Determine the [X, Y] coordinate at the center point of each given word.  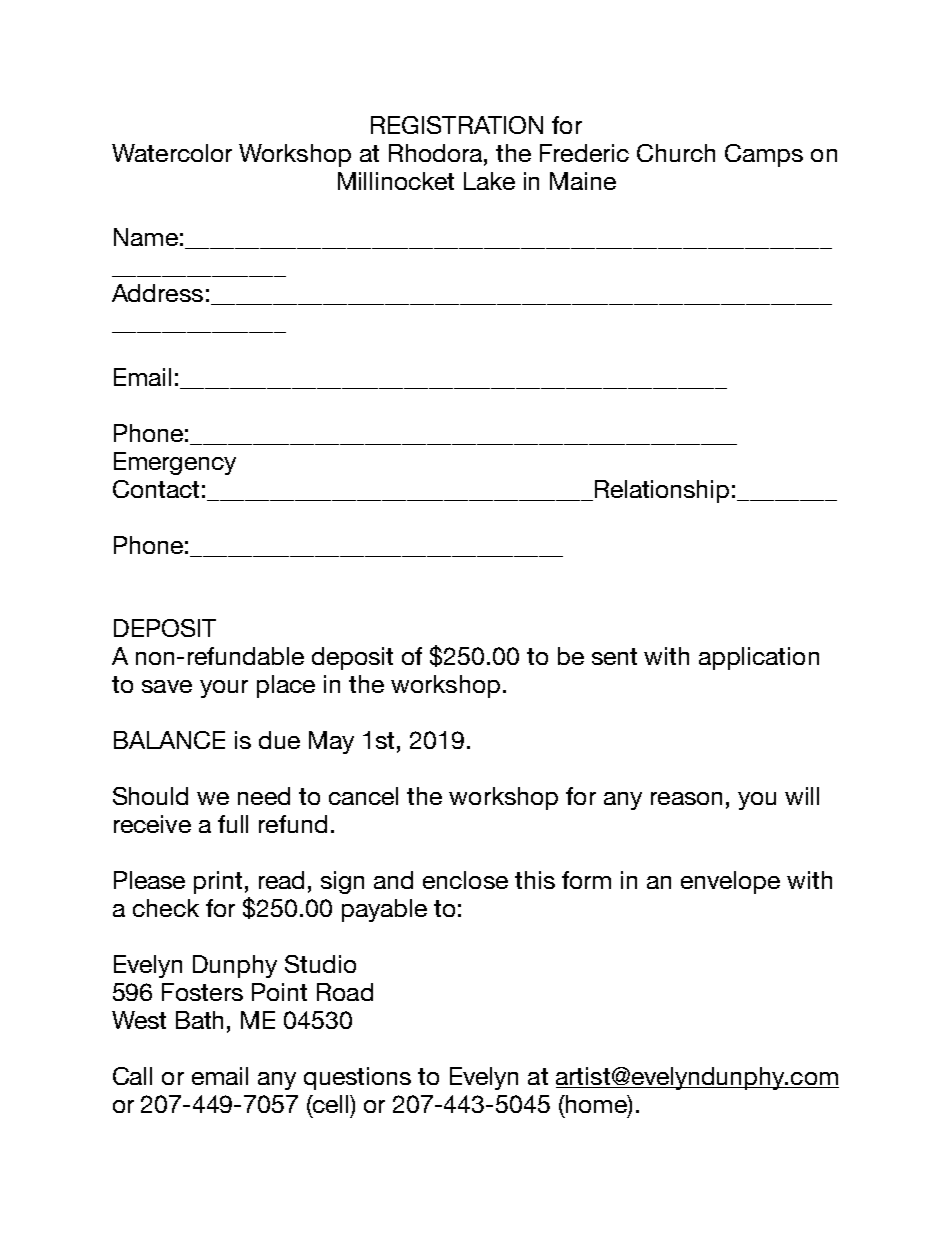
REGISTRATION [457, 125]
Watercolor [172, 153]
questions [357, 1078]
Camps [764, 155]
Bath [199, 1020]
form [586, 880]
